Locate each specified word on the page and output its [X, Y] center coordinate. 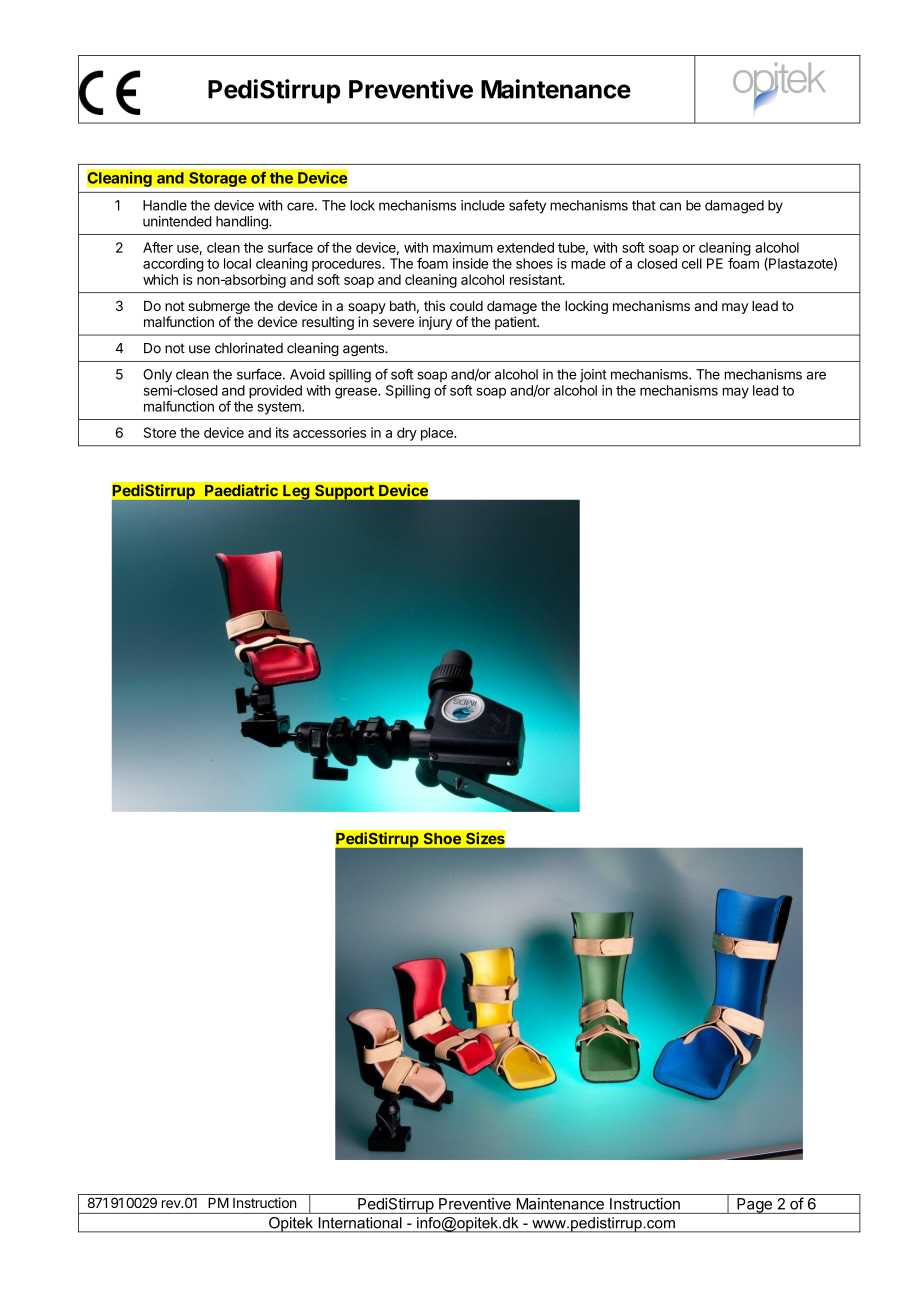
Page [754, 1206]
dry [407, 434]
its [282, 432]
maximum [463, 247]
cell [692, 263]
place [438, 434]
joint [593, 375]
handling [243, 223]
